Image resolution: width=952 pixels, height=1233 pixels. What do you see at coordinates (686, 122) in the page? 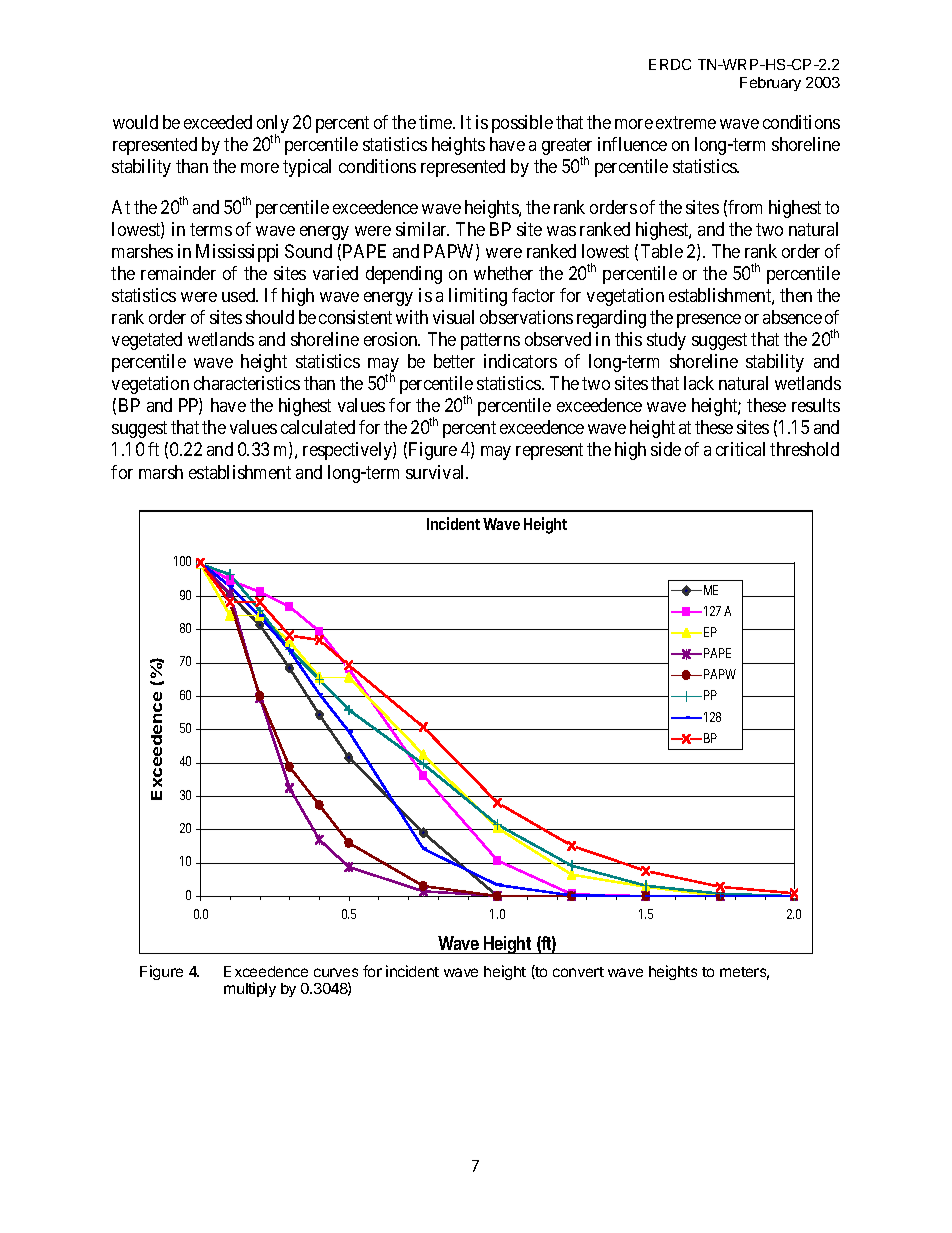
I see `extreme` at bounding box center [686, 122].
